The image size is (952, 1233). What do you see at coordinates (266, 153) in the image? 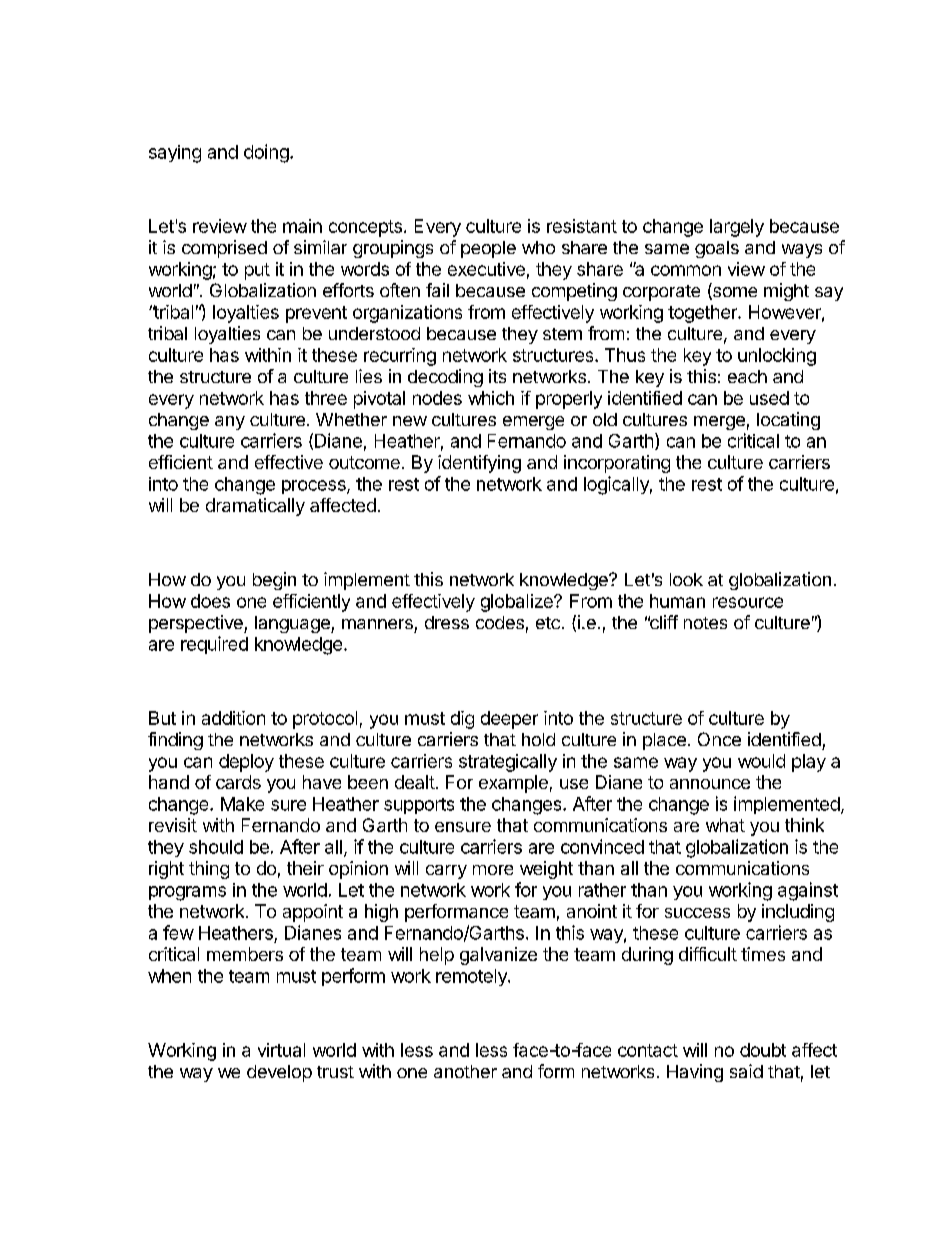
I see `doing` at bounding box center [266, 153].
